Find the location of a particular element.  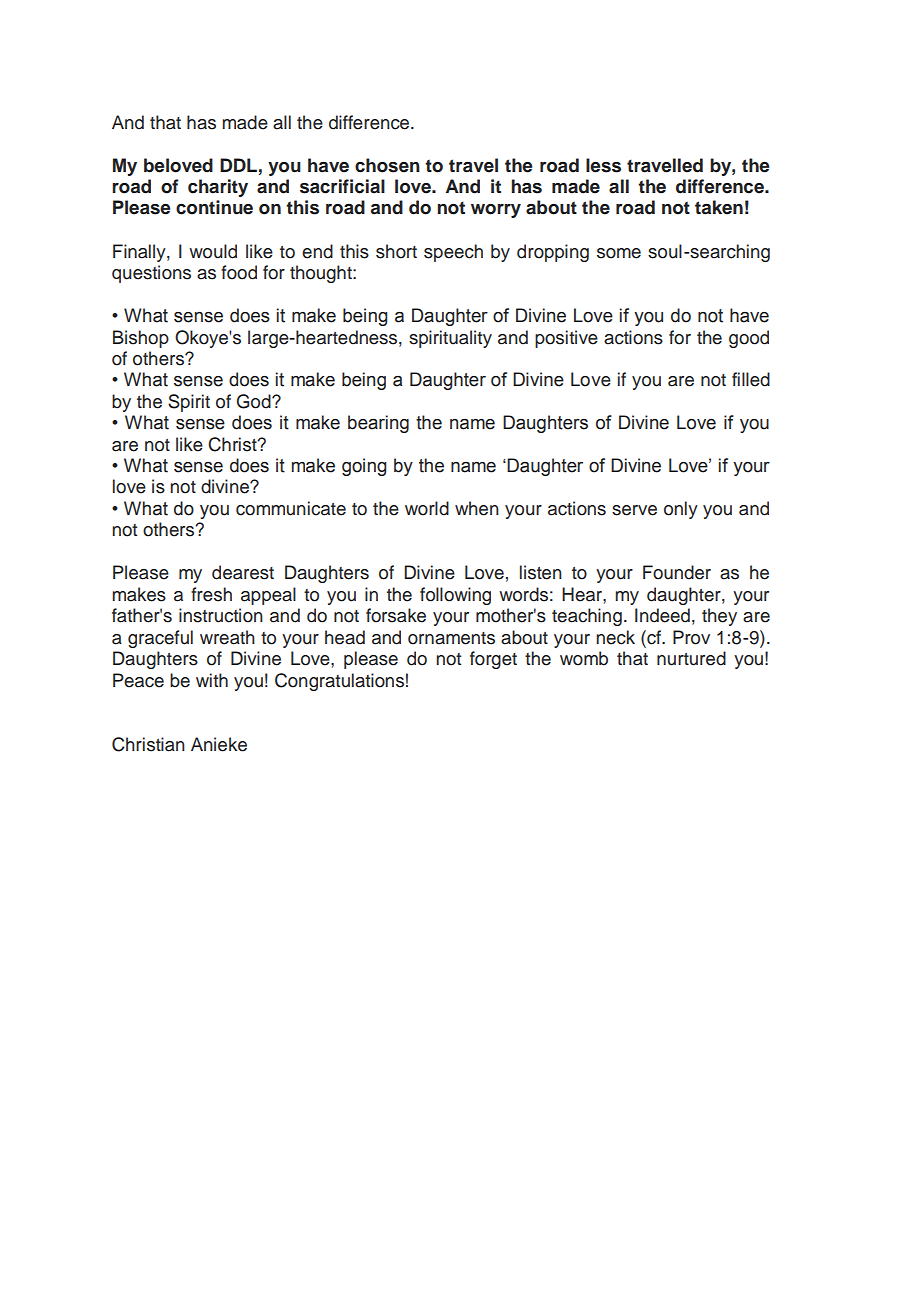

only is located at coordinates (681, 510).
